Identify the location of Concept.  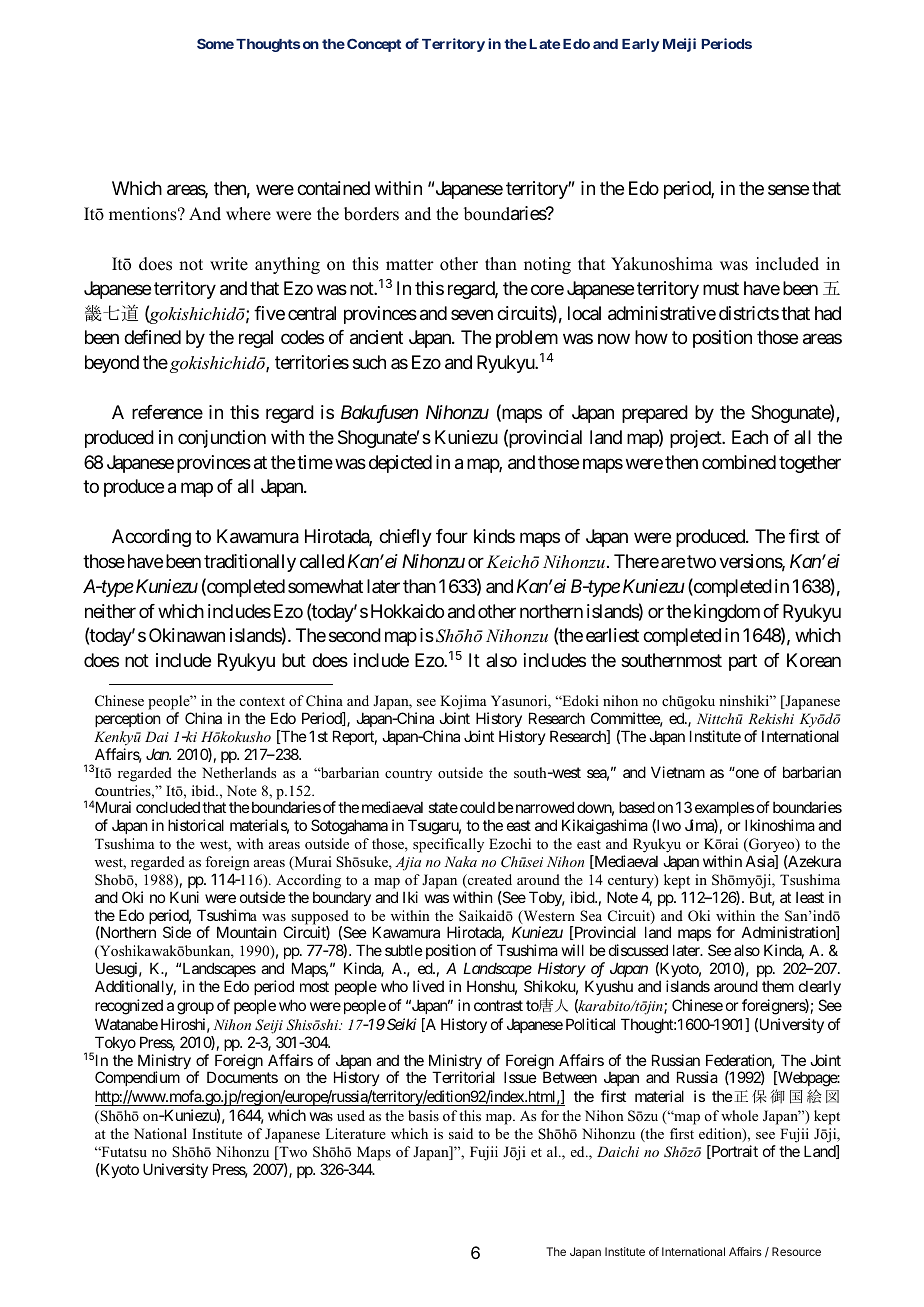
(374, 45).
